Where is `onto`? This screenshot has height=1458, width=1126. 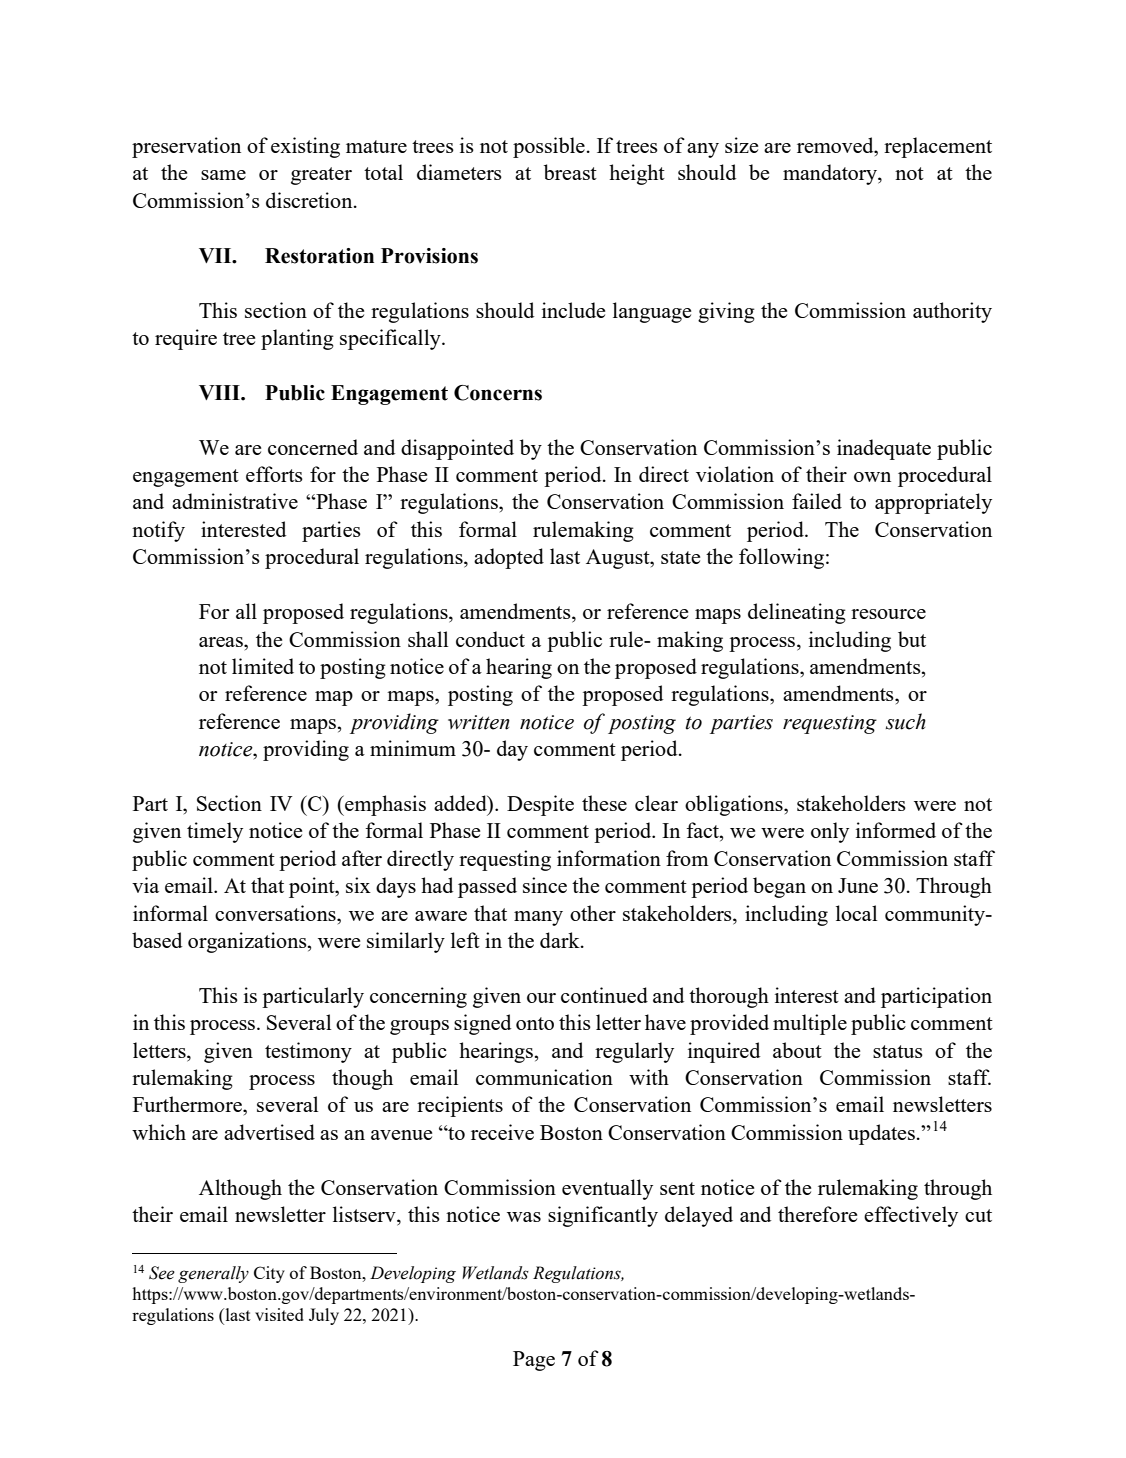 onto is located at coordinates (535, 1023).
